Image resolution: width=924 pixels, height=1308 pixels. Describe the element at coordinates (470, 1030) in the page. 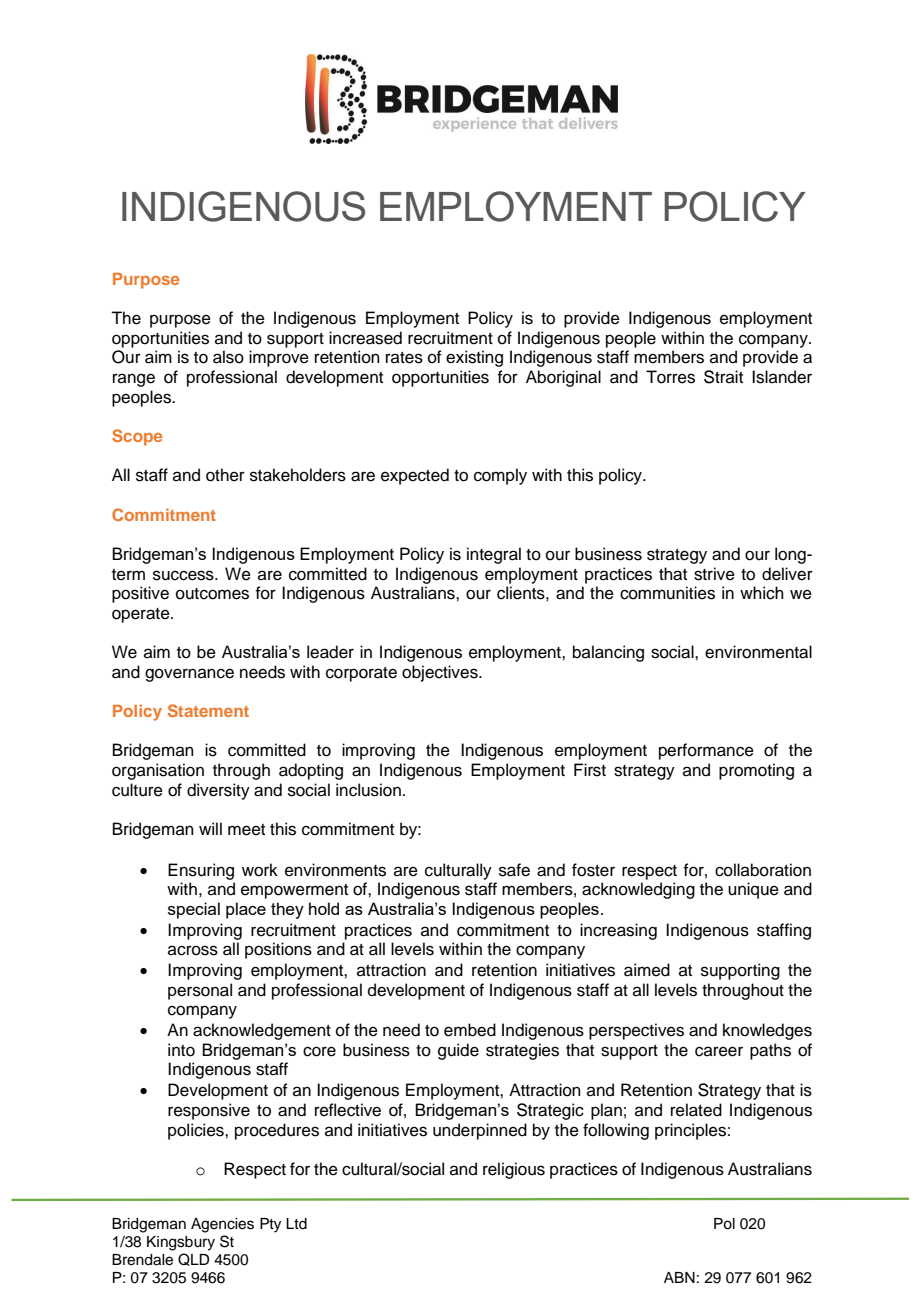

I see `embed` at that location.
